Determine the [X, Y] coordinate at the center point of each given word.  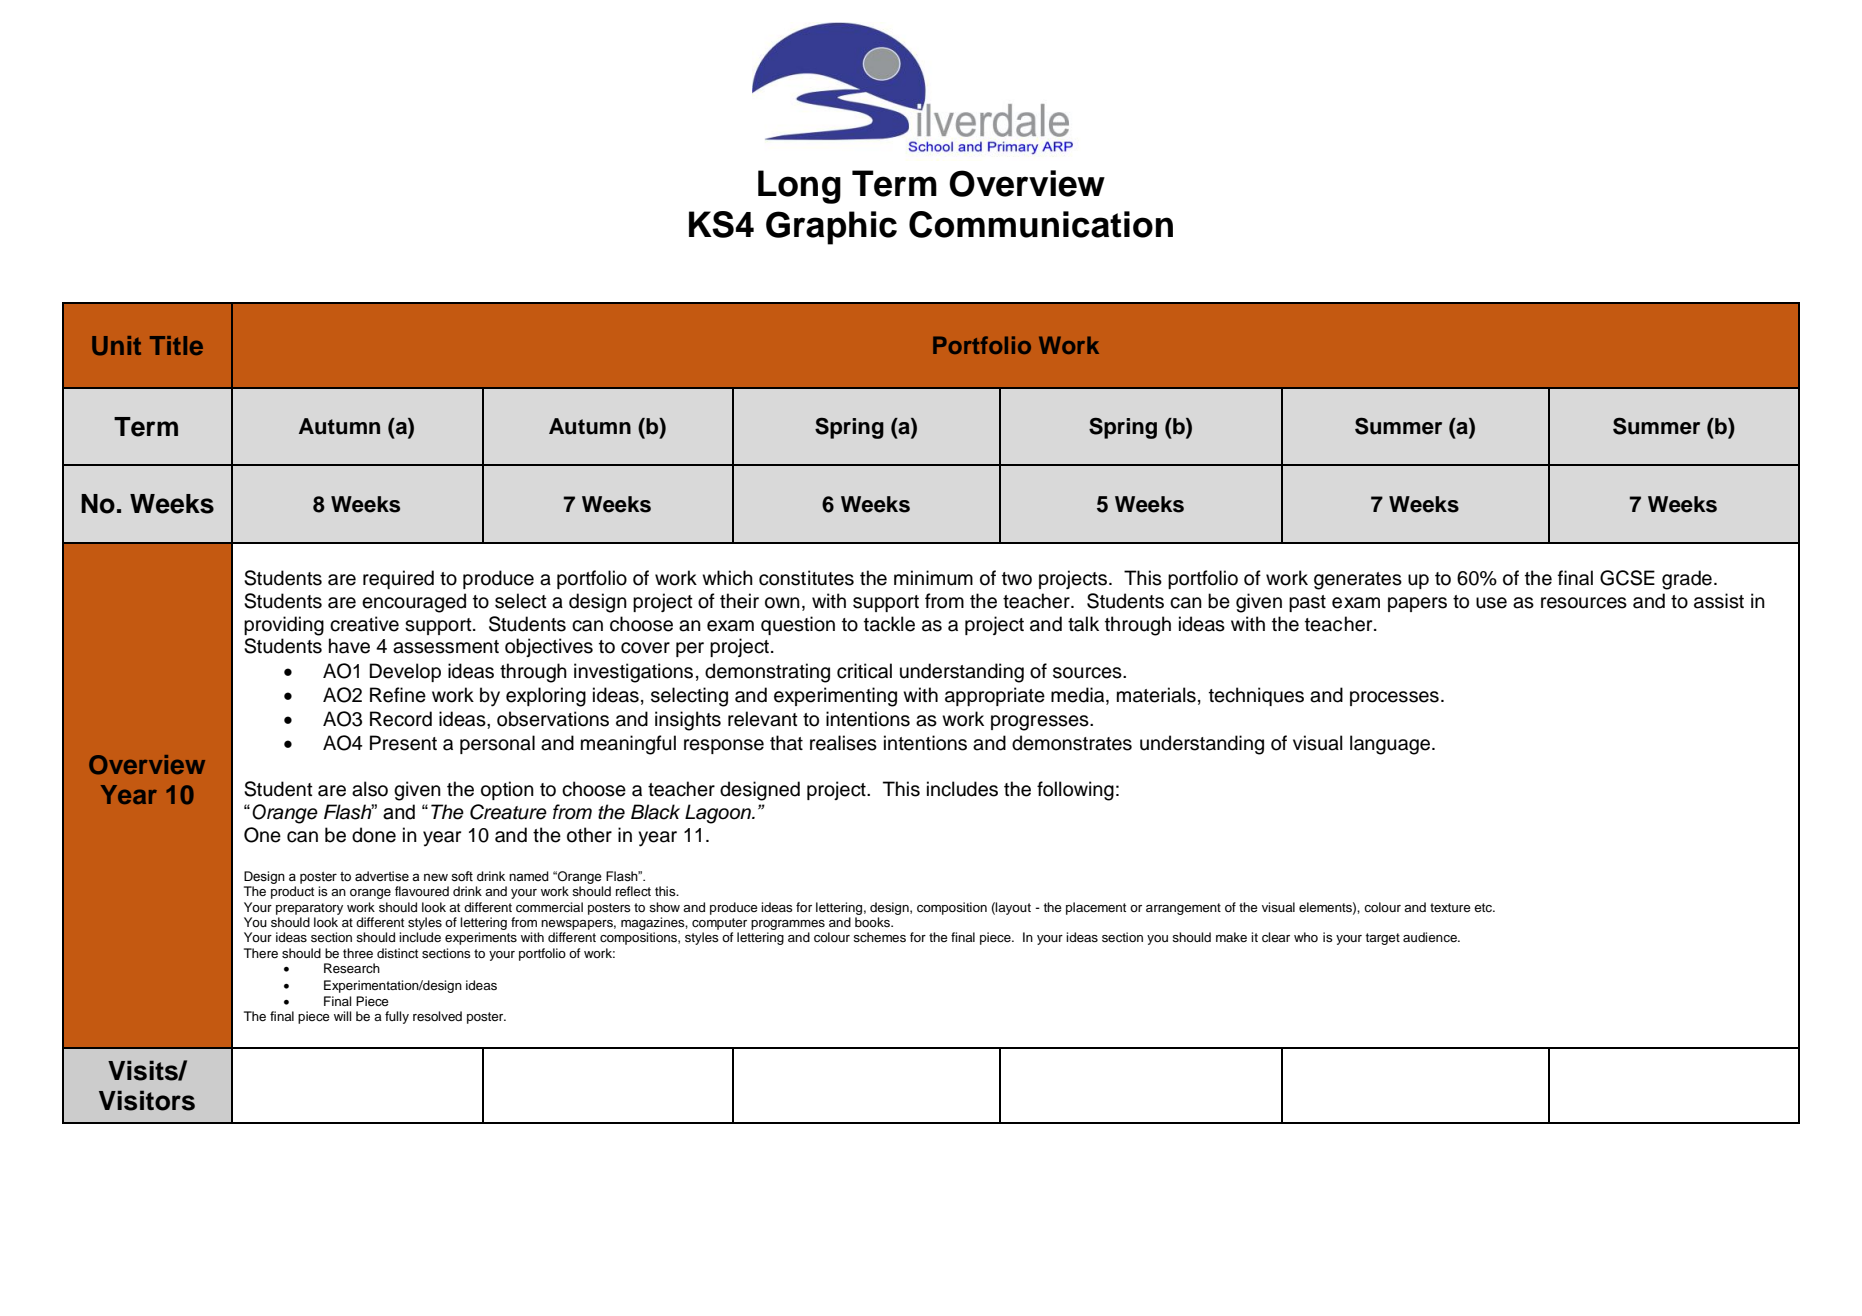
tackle [889, 624]
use [1491, 603]
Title [176, 345]
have [349, 646]
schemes [879, 937]
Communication [1041, 224]
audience [1431, 937]
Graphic [831, 228]
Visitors [147, 1100]
